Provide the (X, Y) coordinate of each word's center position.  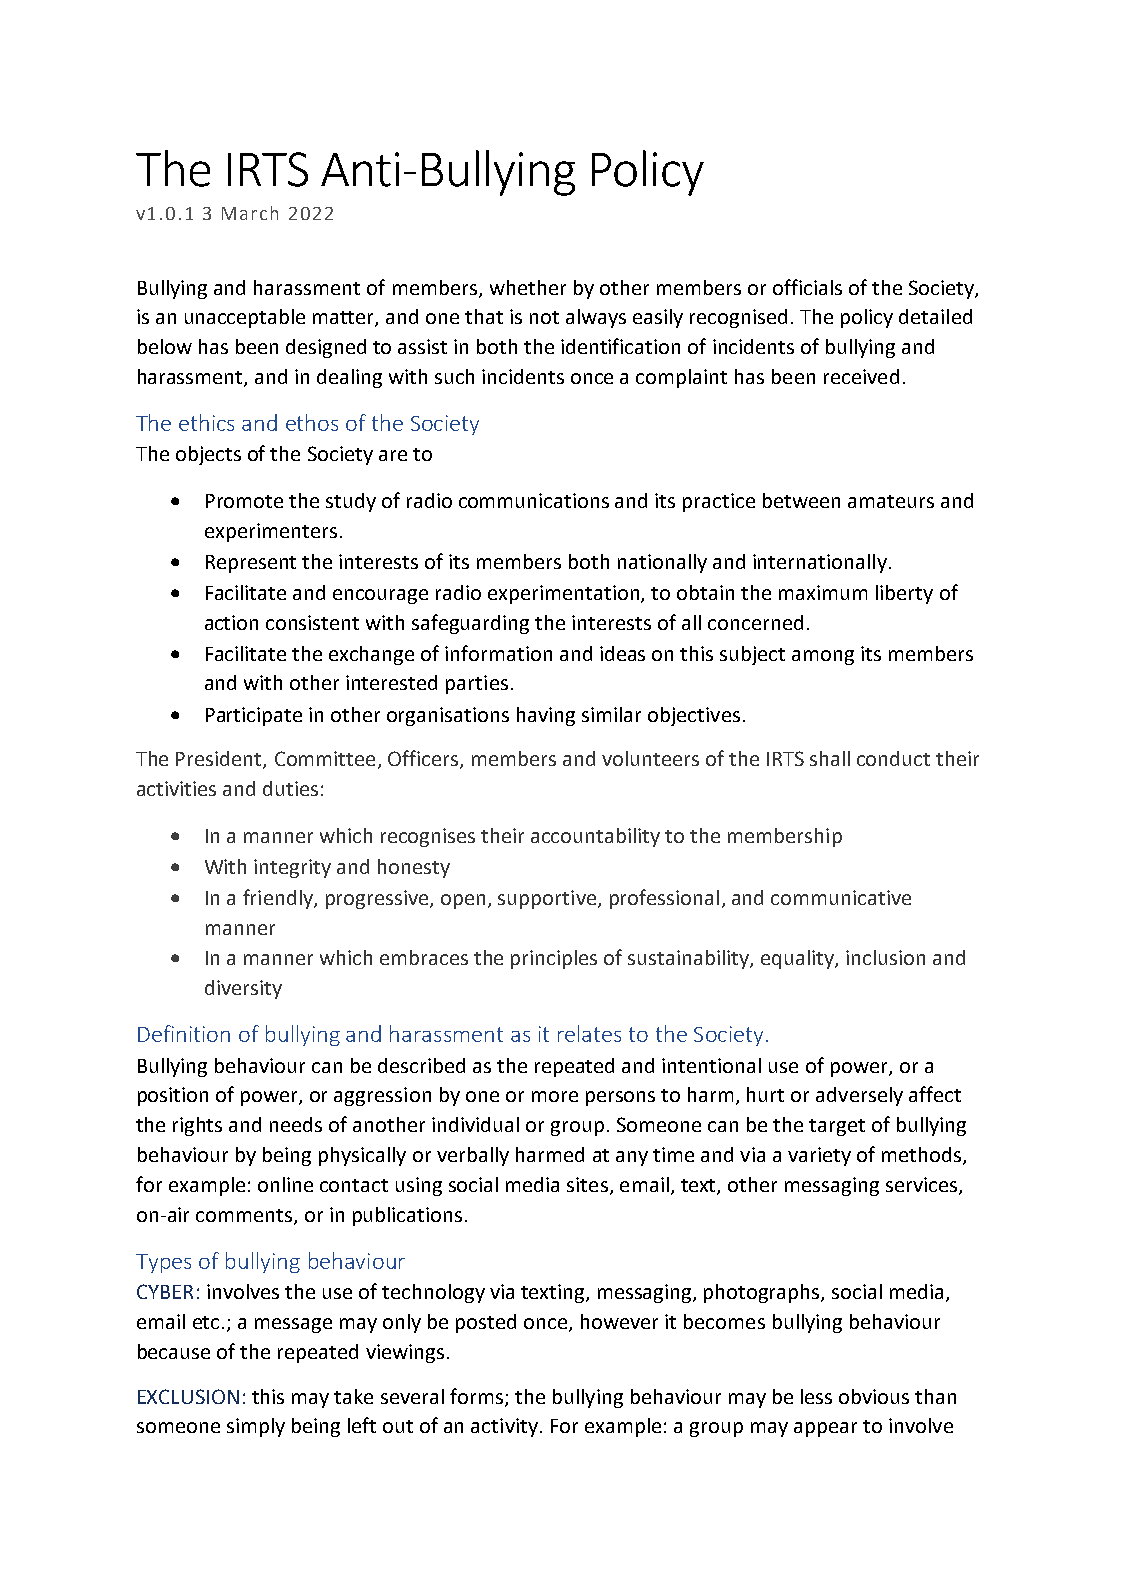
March (250, 213)
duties (290, 788)
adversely (859, 1096)
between (801, 500)
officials (807, 287)
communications (534, 500)
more (555, 1096)
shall (830, 758)
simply (256, 1427)
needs (296, 1124)
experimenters (271, 532)
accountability (595, 837)
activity (504, 1427)
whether (528, 287)
